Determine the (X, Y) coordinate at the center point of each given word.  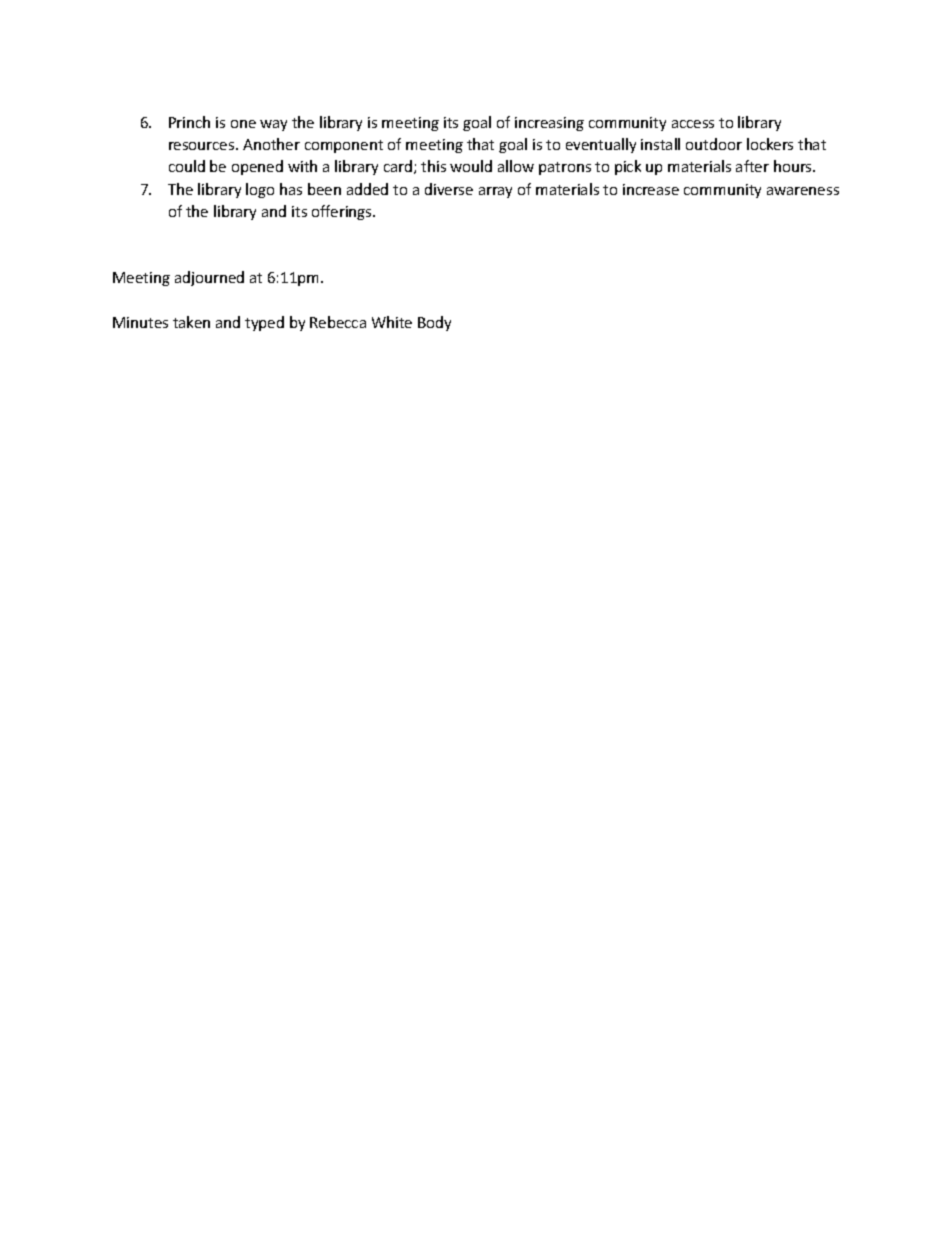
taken (191, 322)
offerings (343, 212)
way (273, 125)
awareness (803, 191)
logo (260, 190)
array (495, 192)
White (392, 322)
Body (434, 323)
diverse (449, 189)
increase (651, 189)
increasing (549, 124)
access (693, 124)
